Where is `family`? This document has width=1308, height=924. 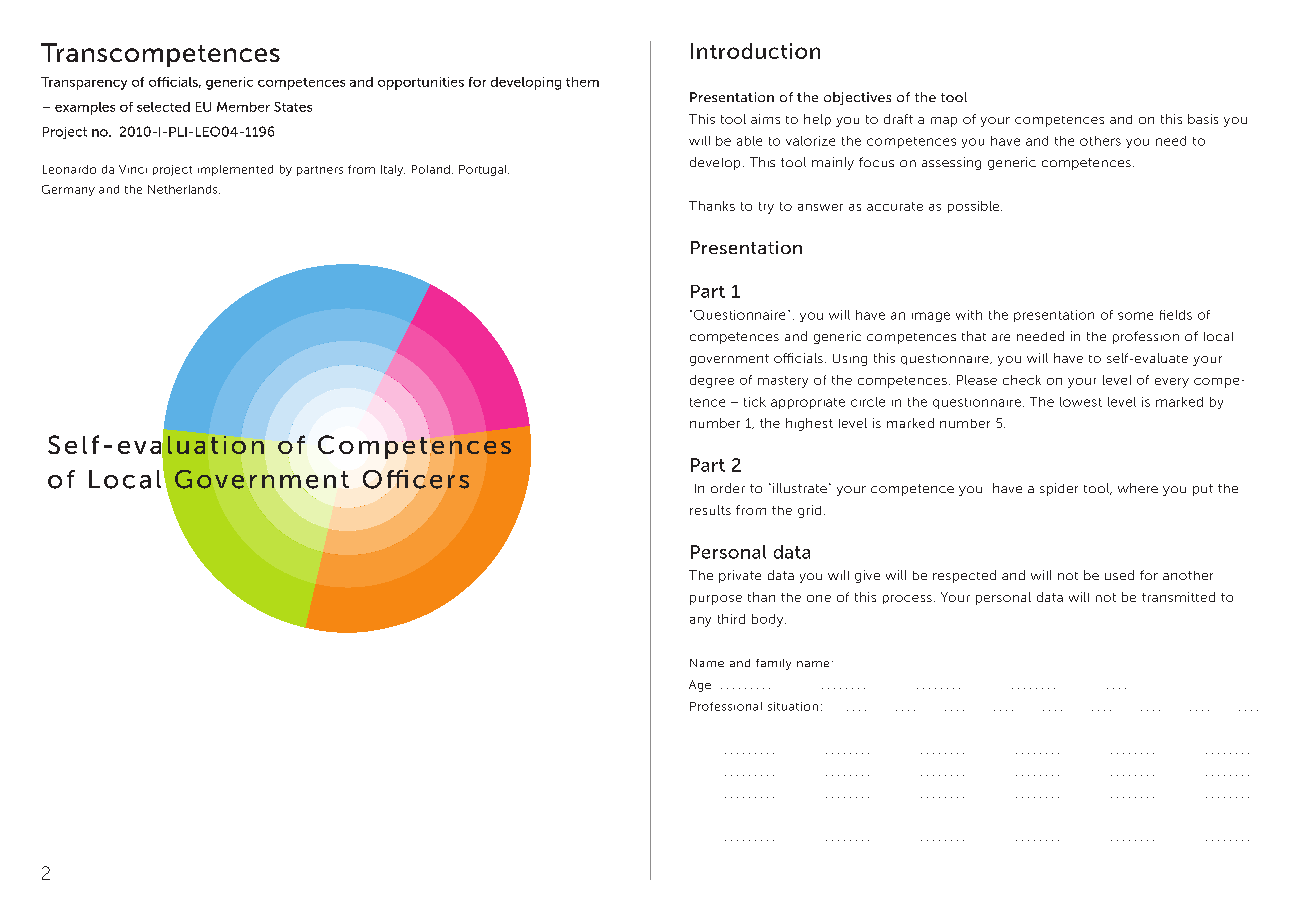 family is located at coordinates (773, 664).
